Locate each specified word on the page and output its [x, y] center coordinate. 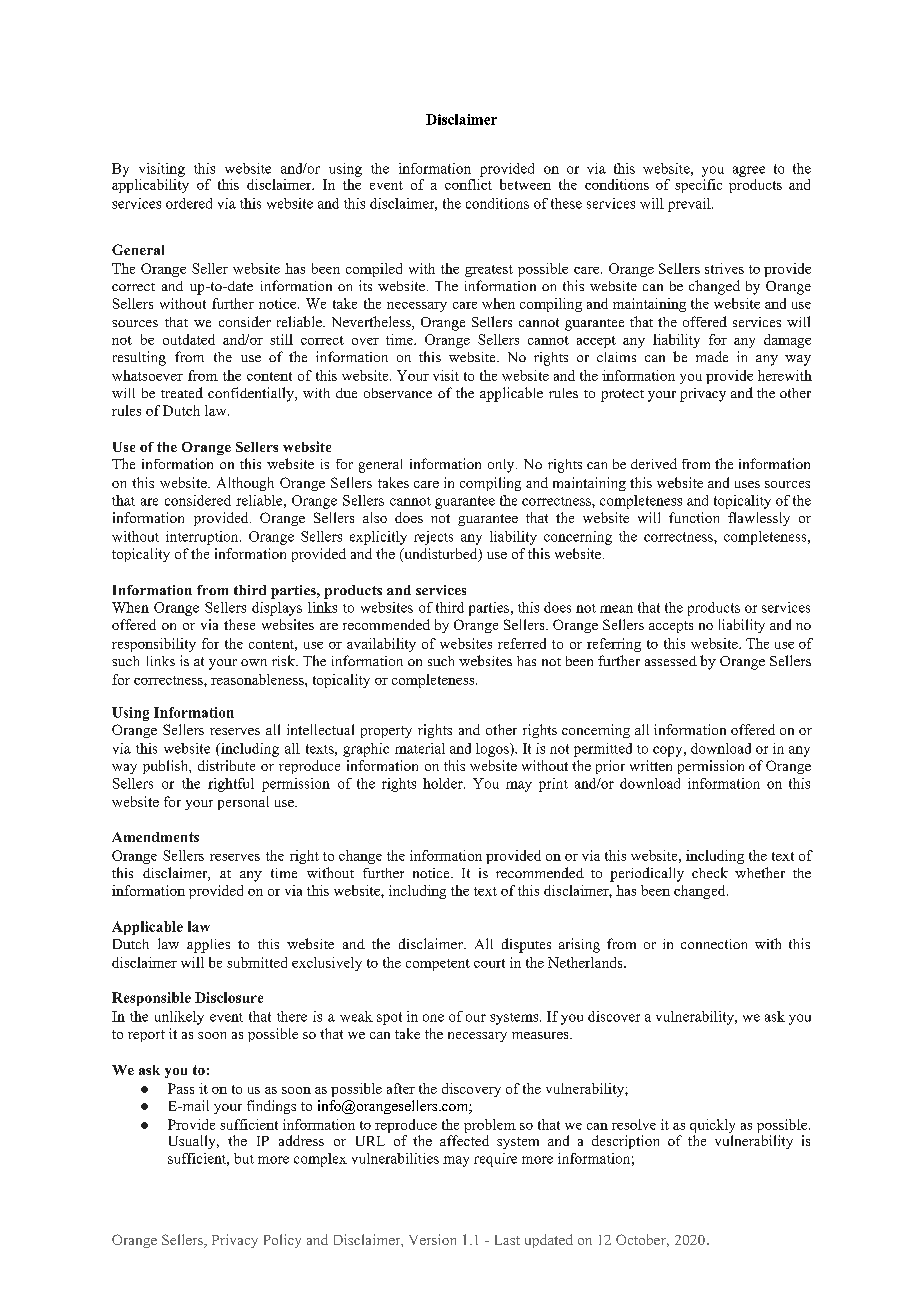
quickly [712, 1127]
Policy [282, 1241]
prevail [690, 205]
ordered [189, 203]
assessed [671, 661]
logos [493, 750]
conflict [468, 183]
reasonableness [258, 679]
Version [432, 1239]
